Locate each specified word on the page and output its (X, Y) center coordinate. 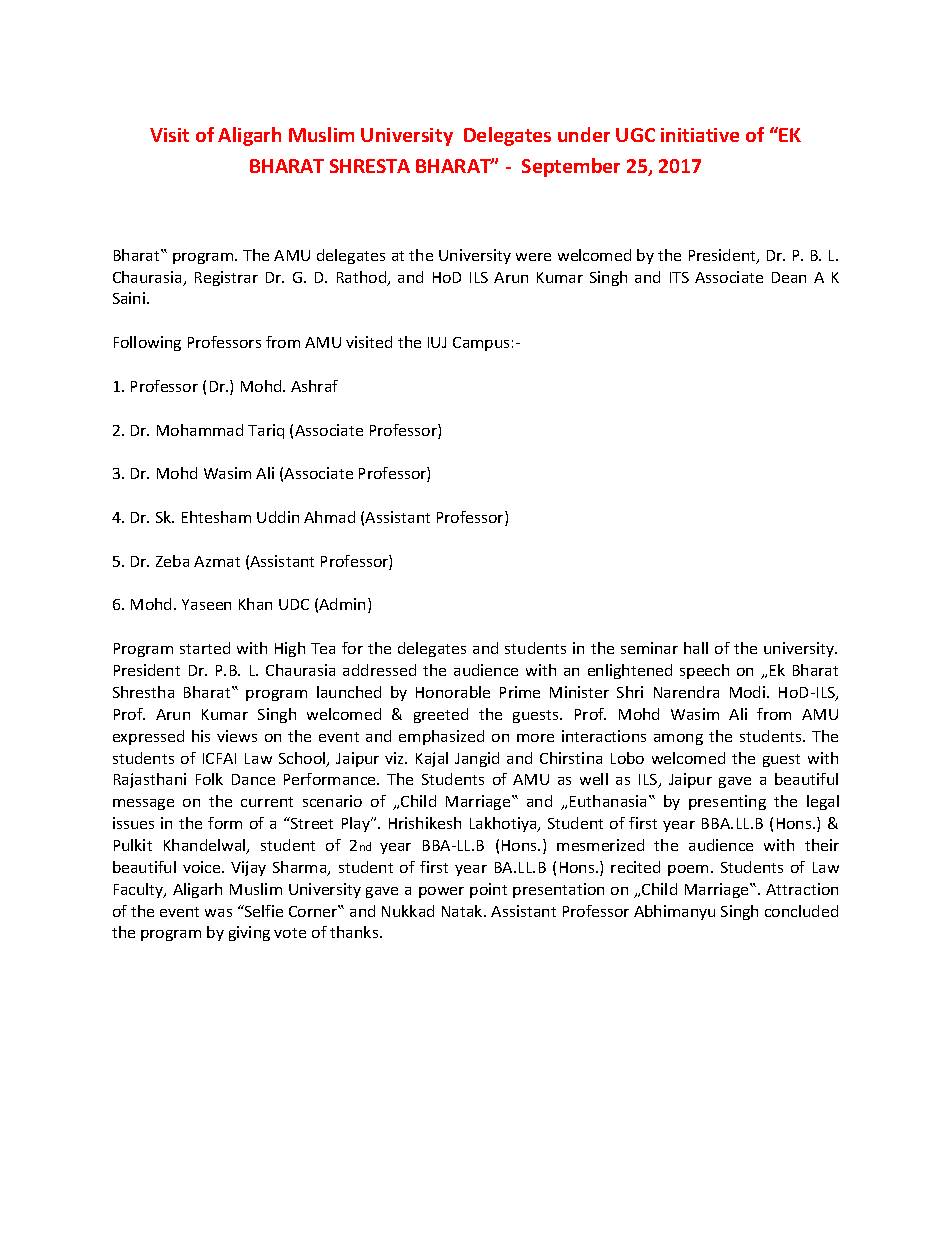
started (205, 648)
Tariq (266, 431)
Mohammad (200, 430)
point (488, 890)
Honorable (453, 692)
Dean (789, 277)
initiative (700, 135)
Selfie (263, 911)
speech (704, 671)
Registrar (226, 278)
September (571, 167)
